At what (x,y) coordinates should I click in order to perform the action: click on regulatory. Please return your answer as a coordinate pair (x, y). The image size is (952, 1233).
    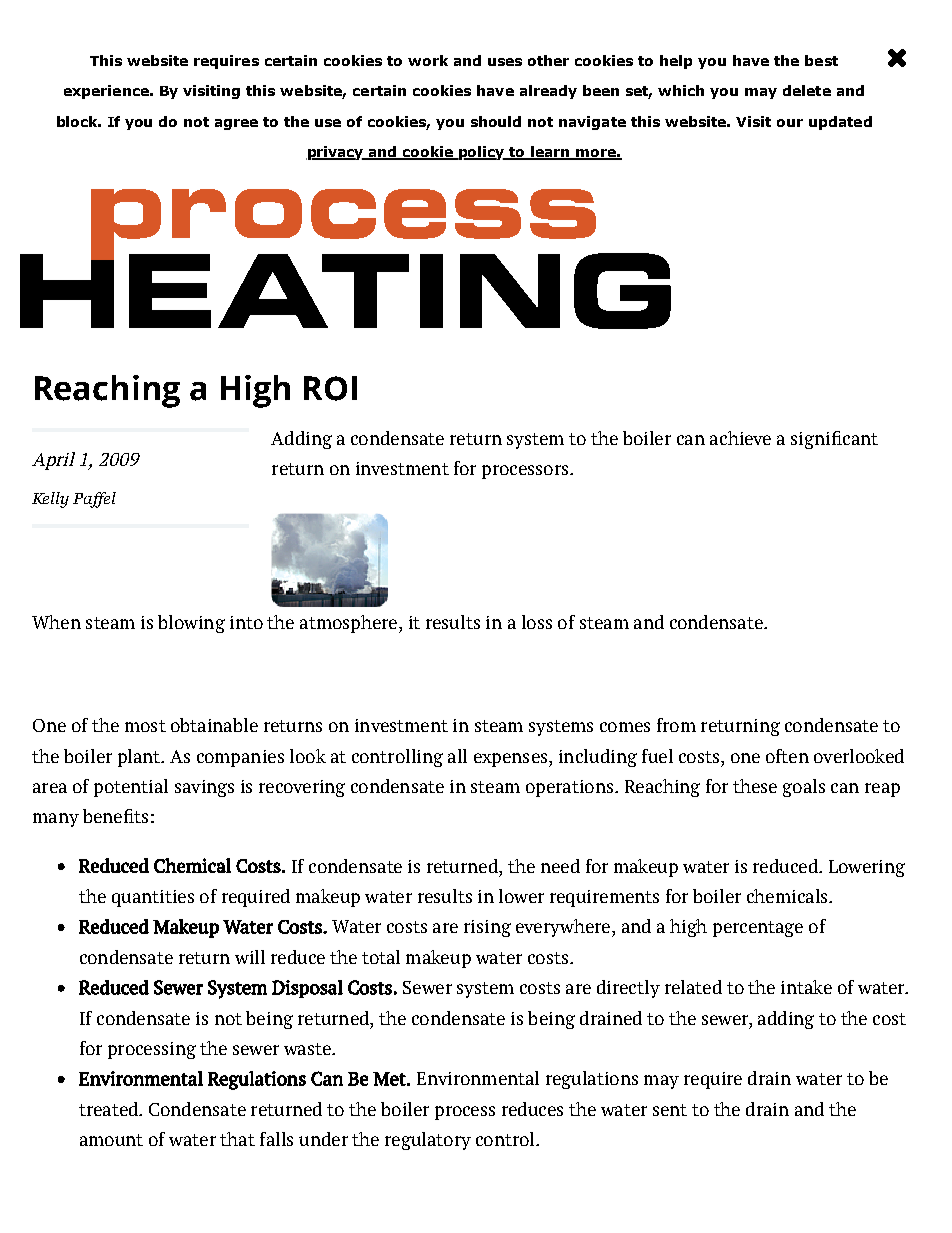
    Looking at the image, I should click on (428, 1141).
